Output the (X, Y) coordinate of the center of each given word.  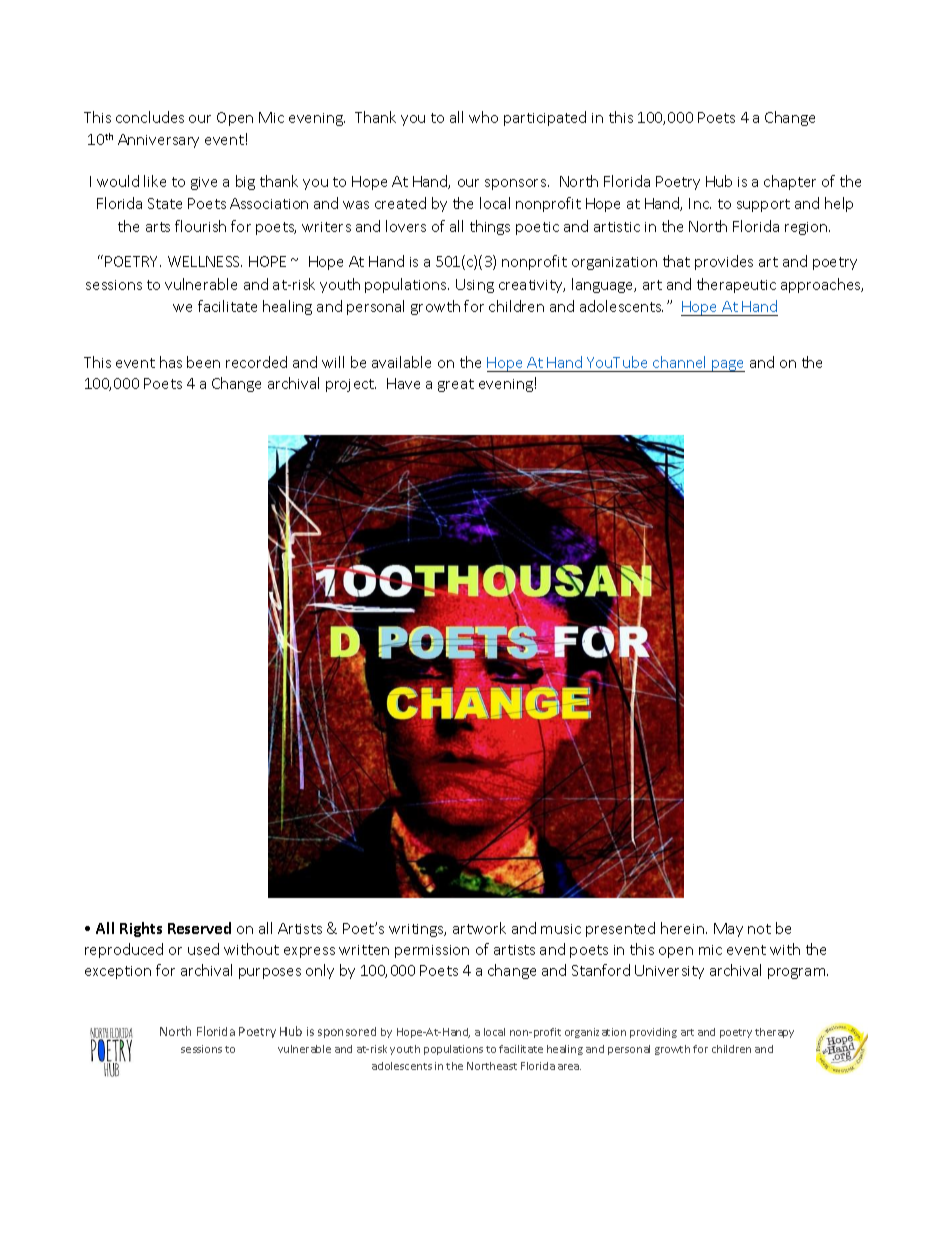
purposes (270, 973)
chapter (790, 182)
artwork (479, 928)
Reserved (199, 928)
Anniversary (158, 141)
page (727, 366)
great (456, 385)
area (569, 1067)
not (759, 929)
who (483, 117)
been (203, 362)
